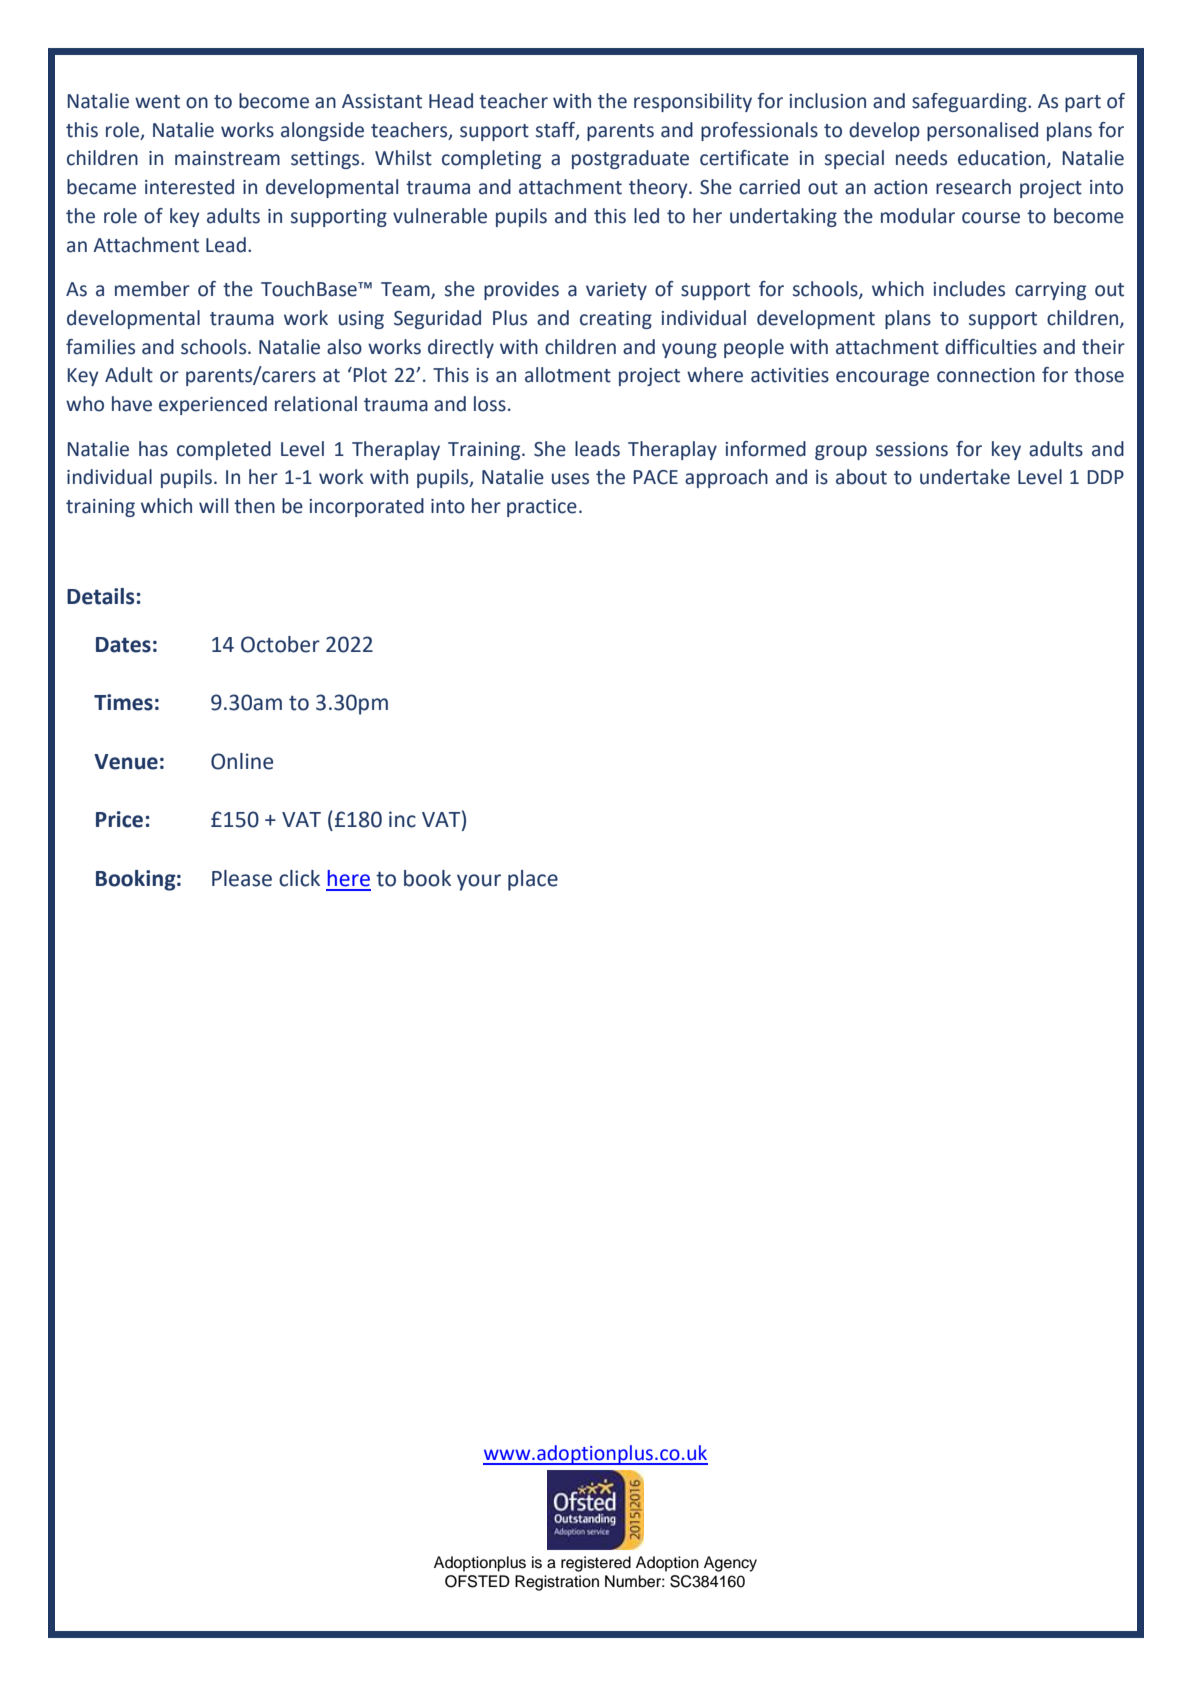 Image resolution: width=1191 pixels, height=1685 pixels. What do you see at coordinates (965, 477) in the page?
I see `undertake` at bounding box center [965, 477].
